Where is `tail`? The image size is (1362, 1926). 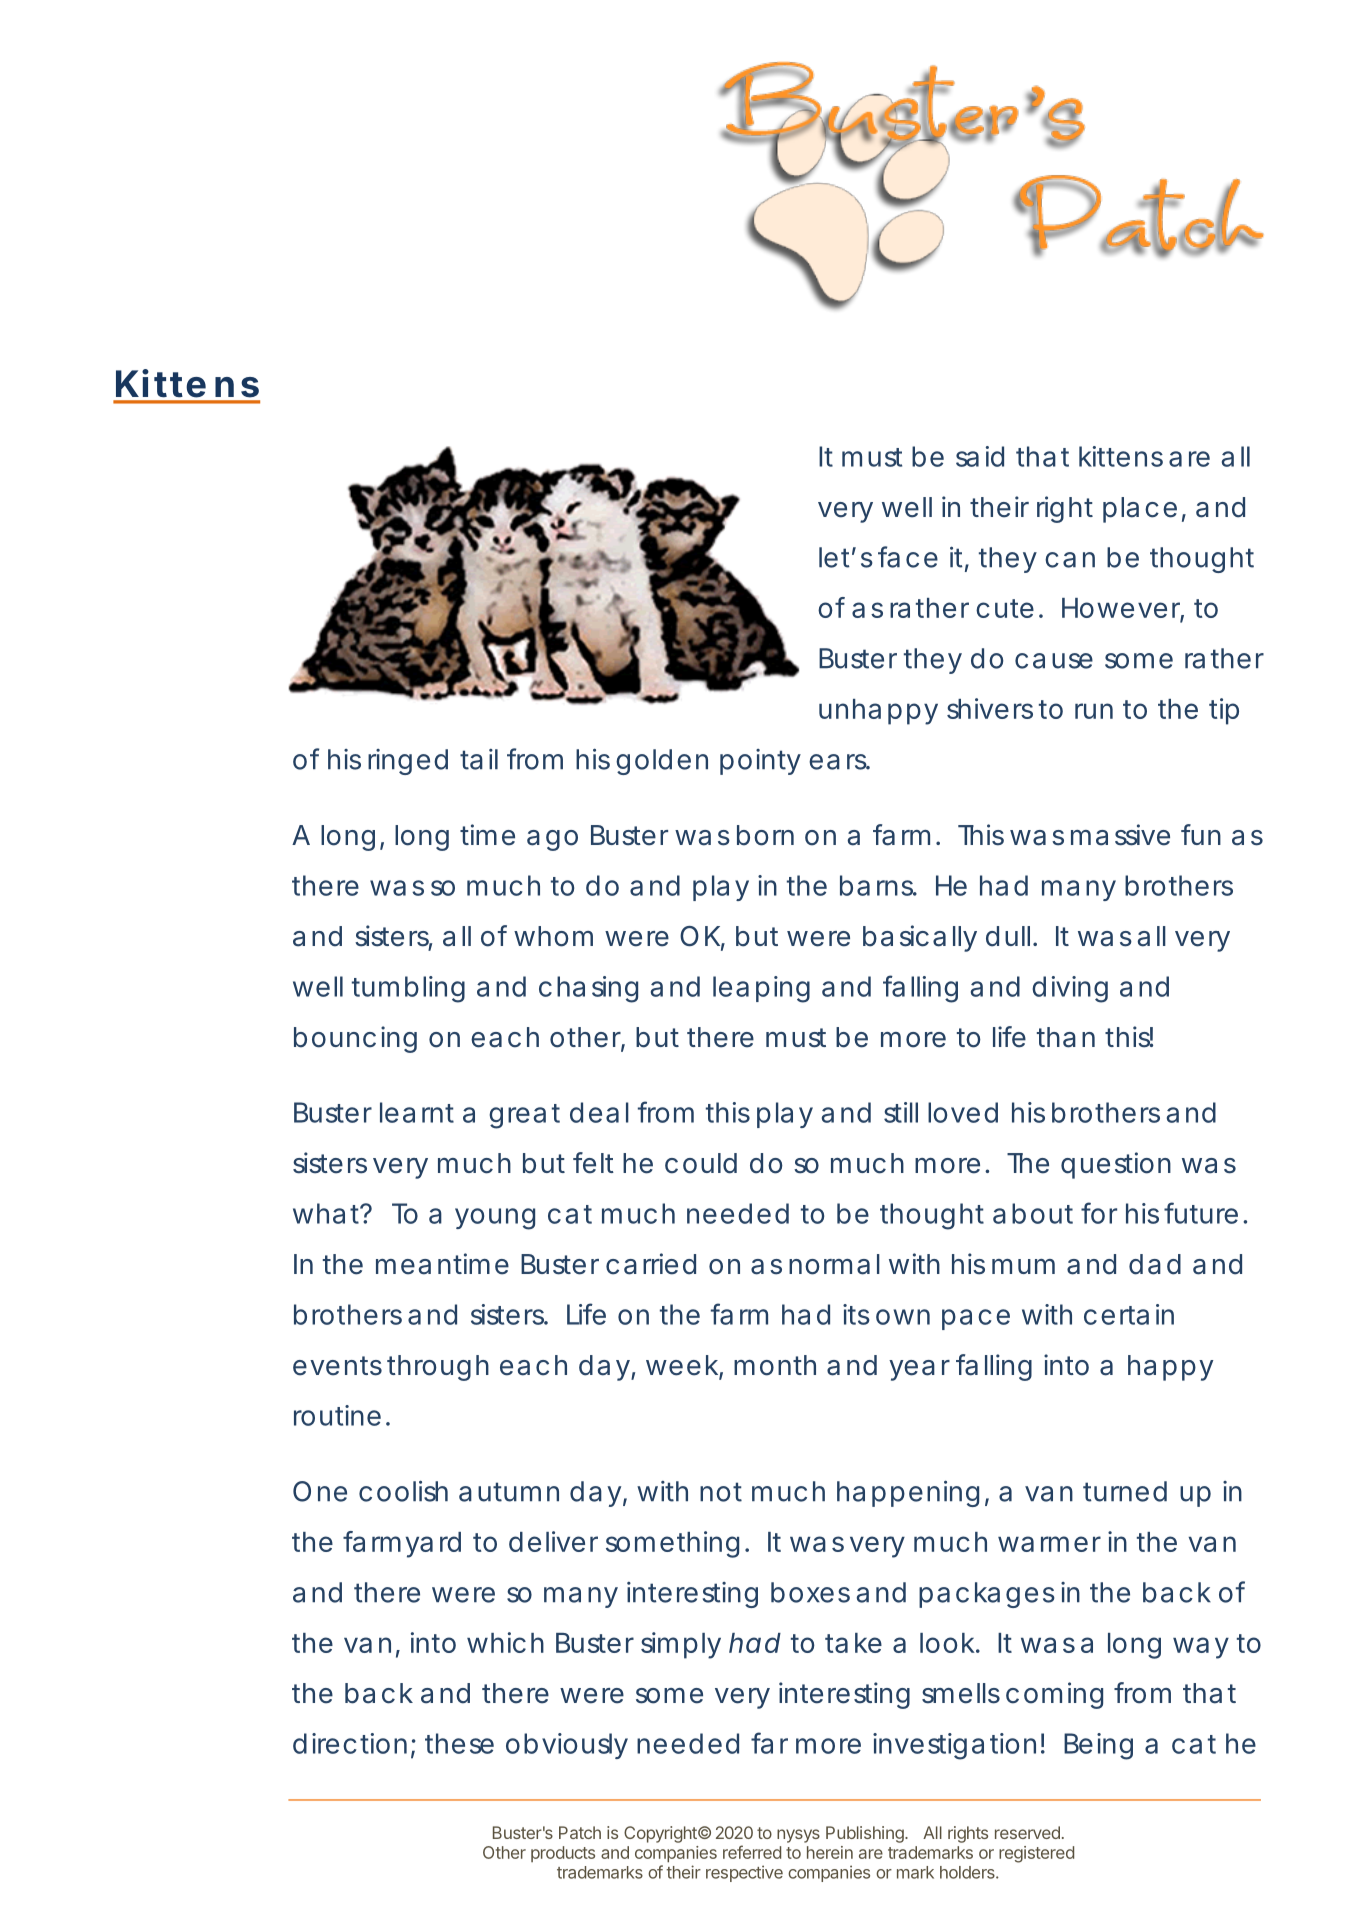
tail is located at coordinates (479, 759).
